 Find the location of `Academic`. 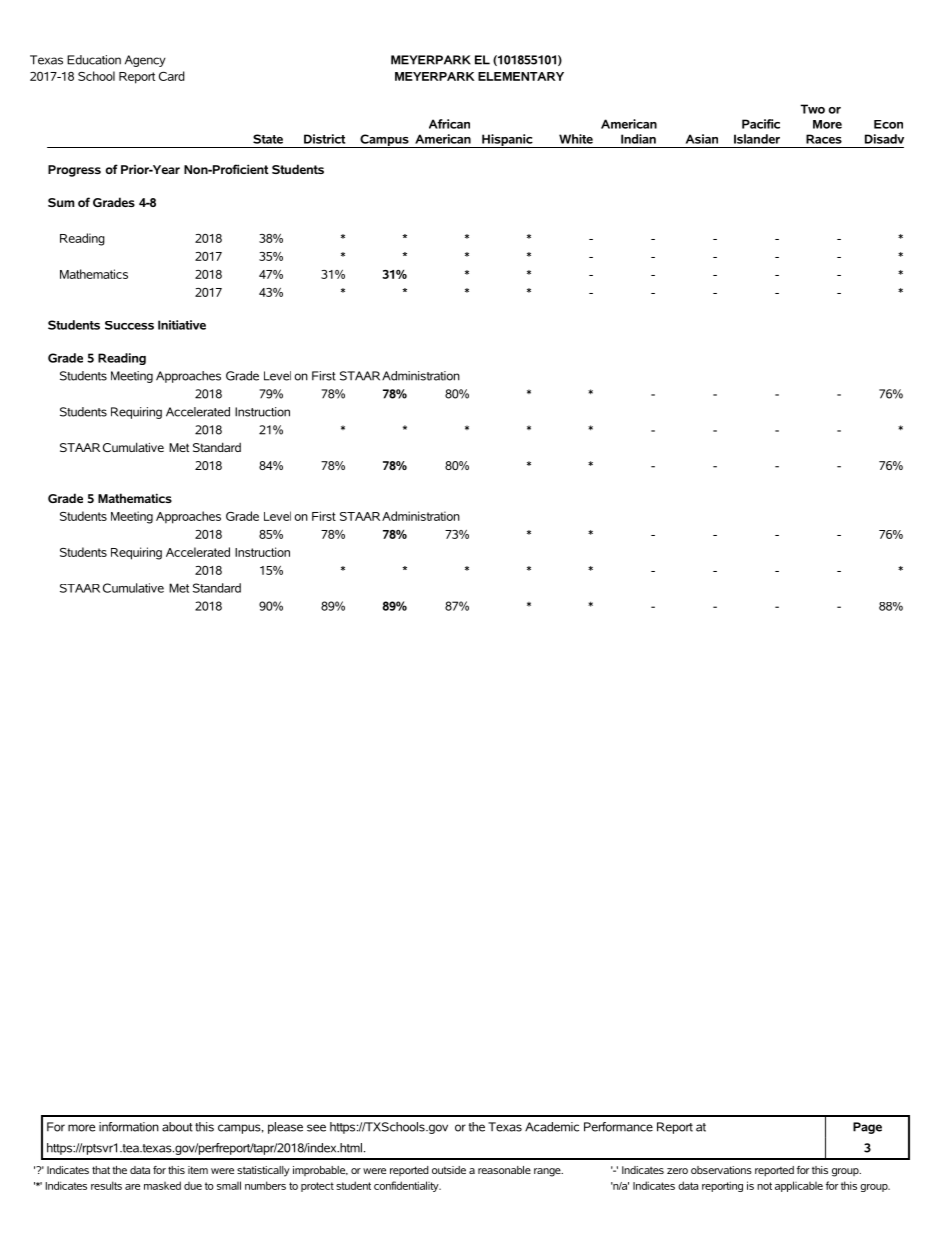

Academic is located at coordinates (552, 1127).
